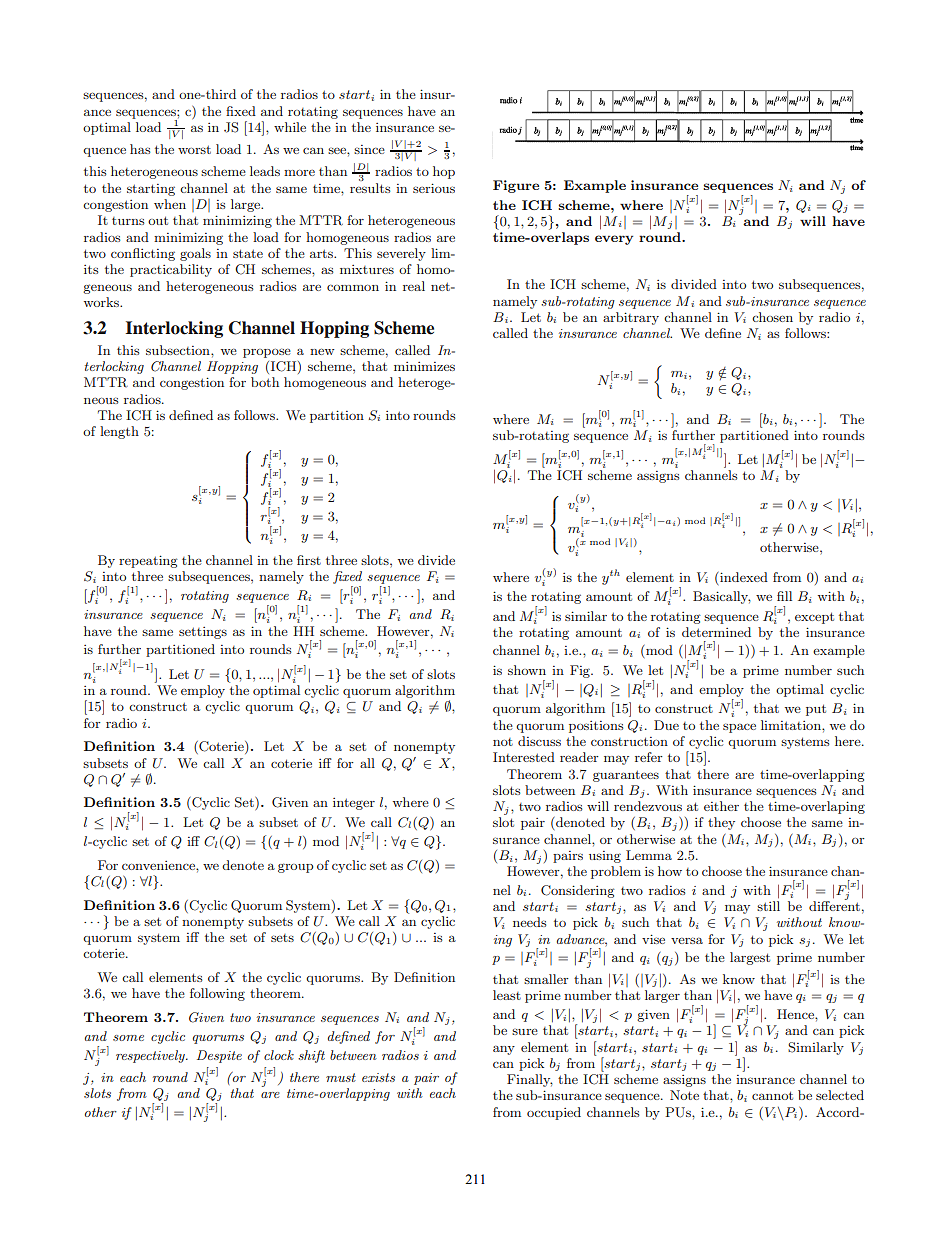 The height and width of the image is (1233, 952). I want to click on Finally, so click(530, 1080).
